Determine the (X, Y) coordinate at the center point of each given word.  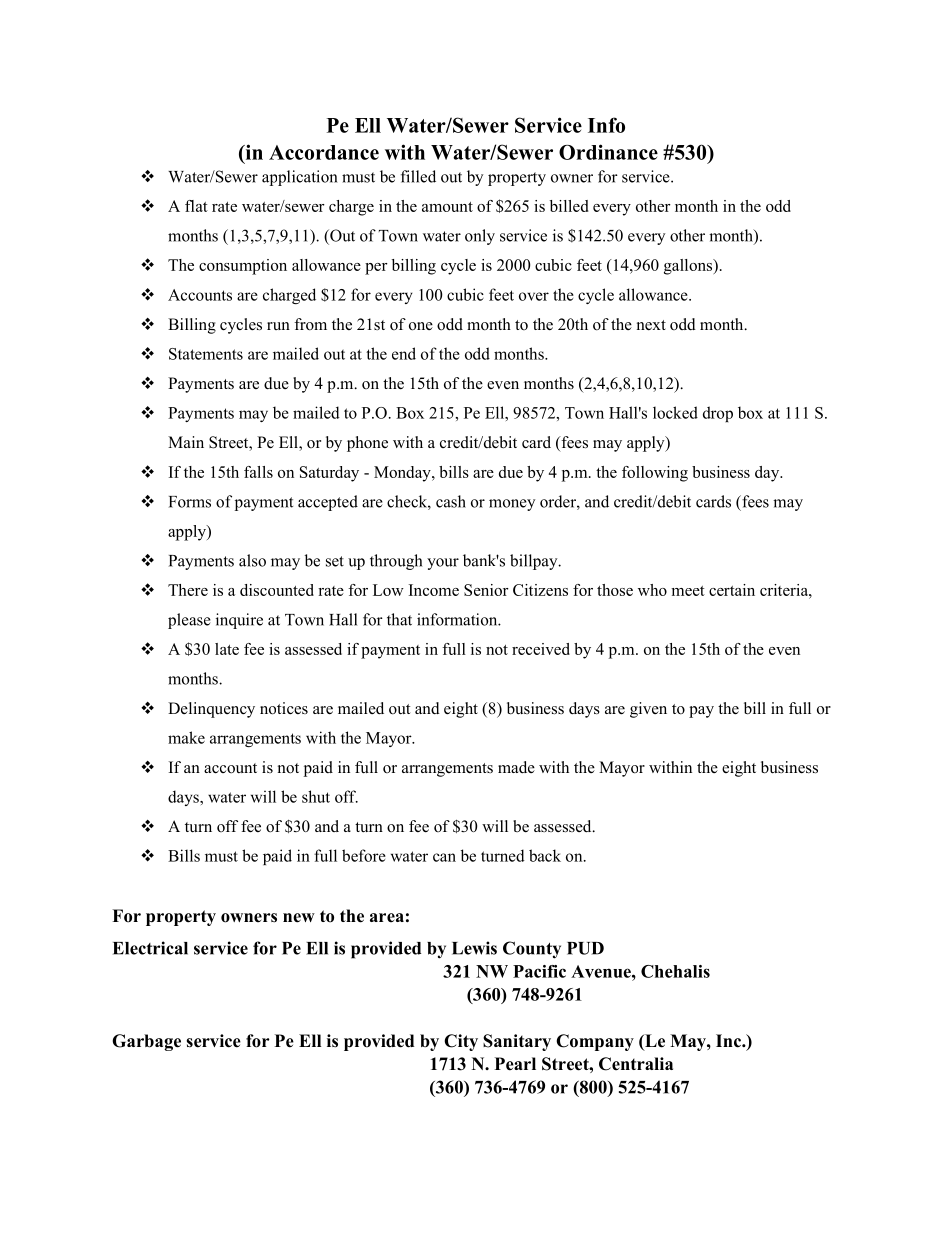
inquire (239, 621)
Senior (486, 590)
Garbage (146, 1042)
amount (447, 207)
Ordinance (608, 152)
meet (688, 591)
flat (196, 206)
